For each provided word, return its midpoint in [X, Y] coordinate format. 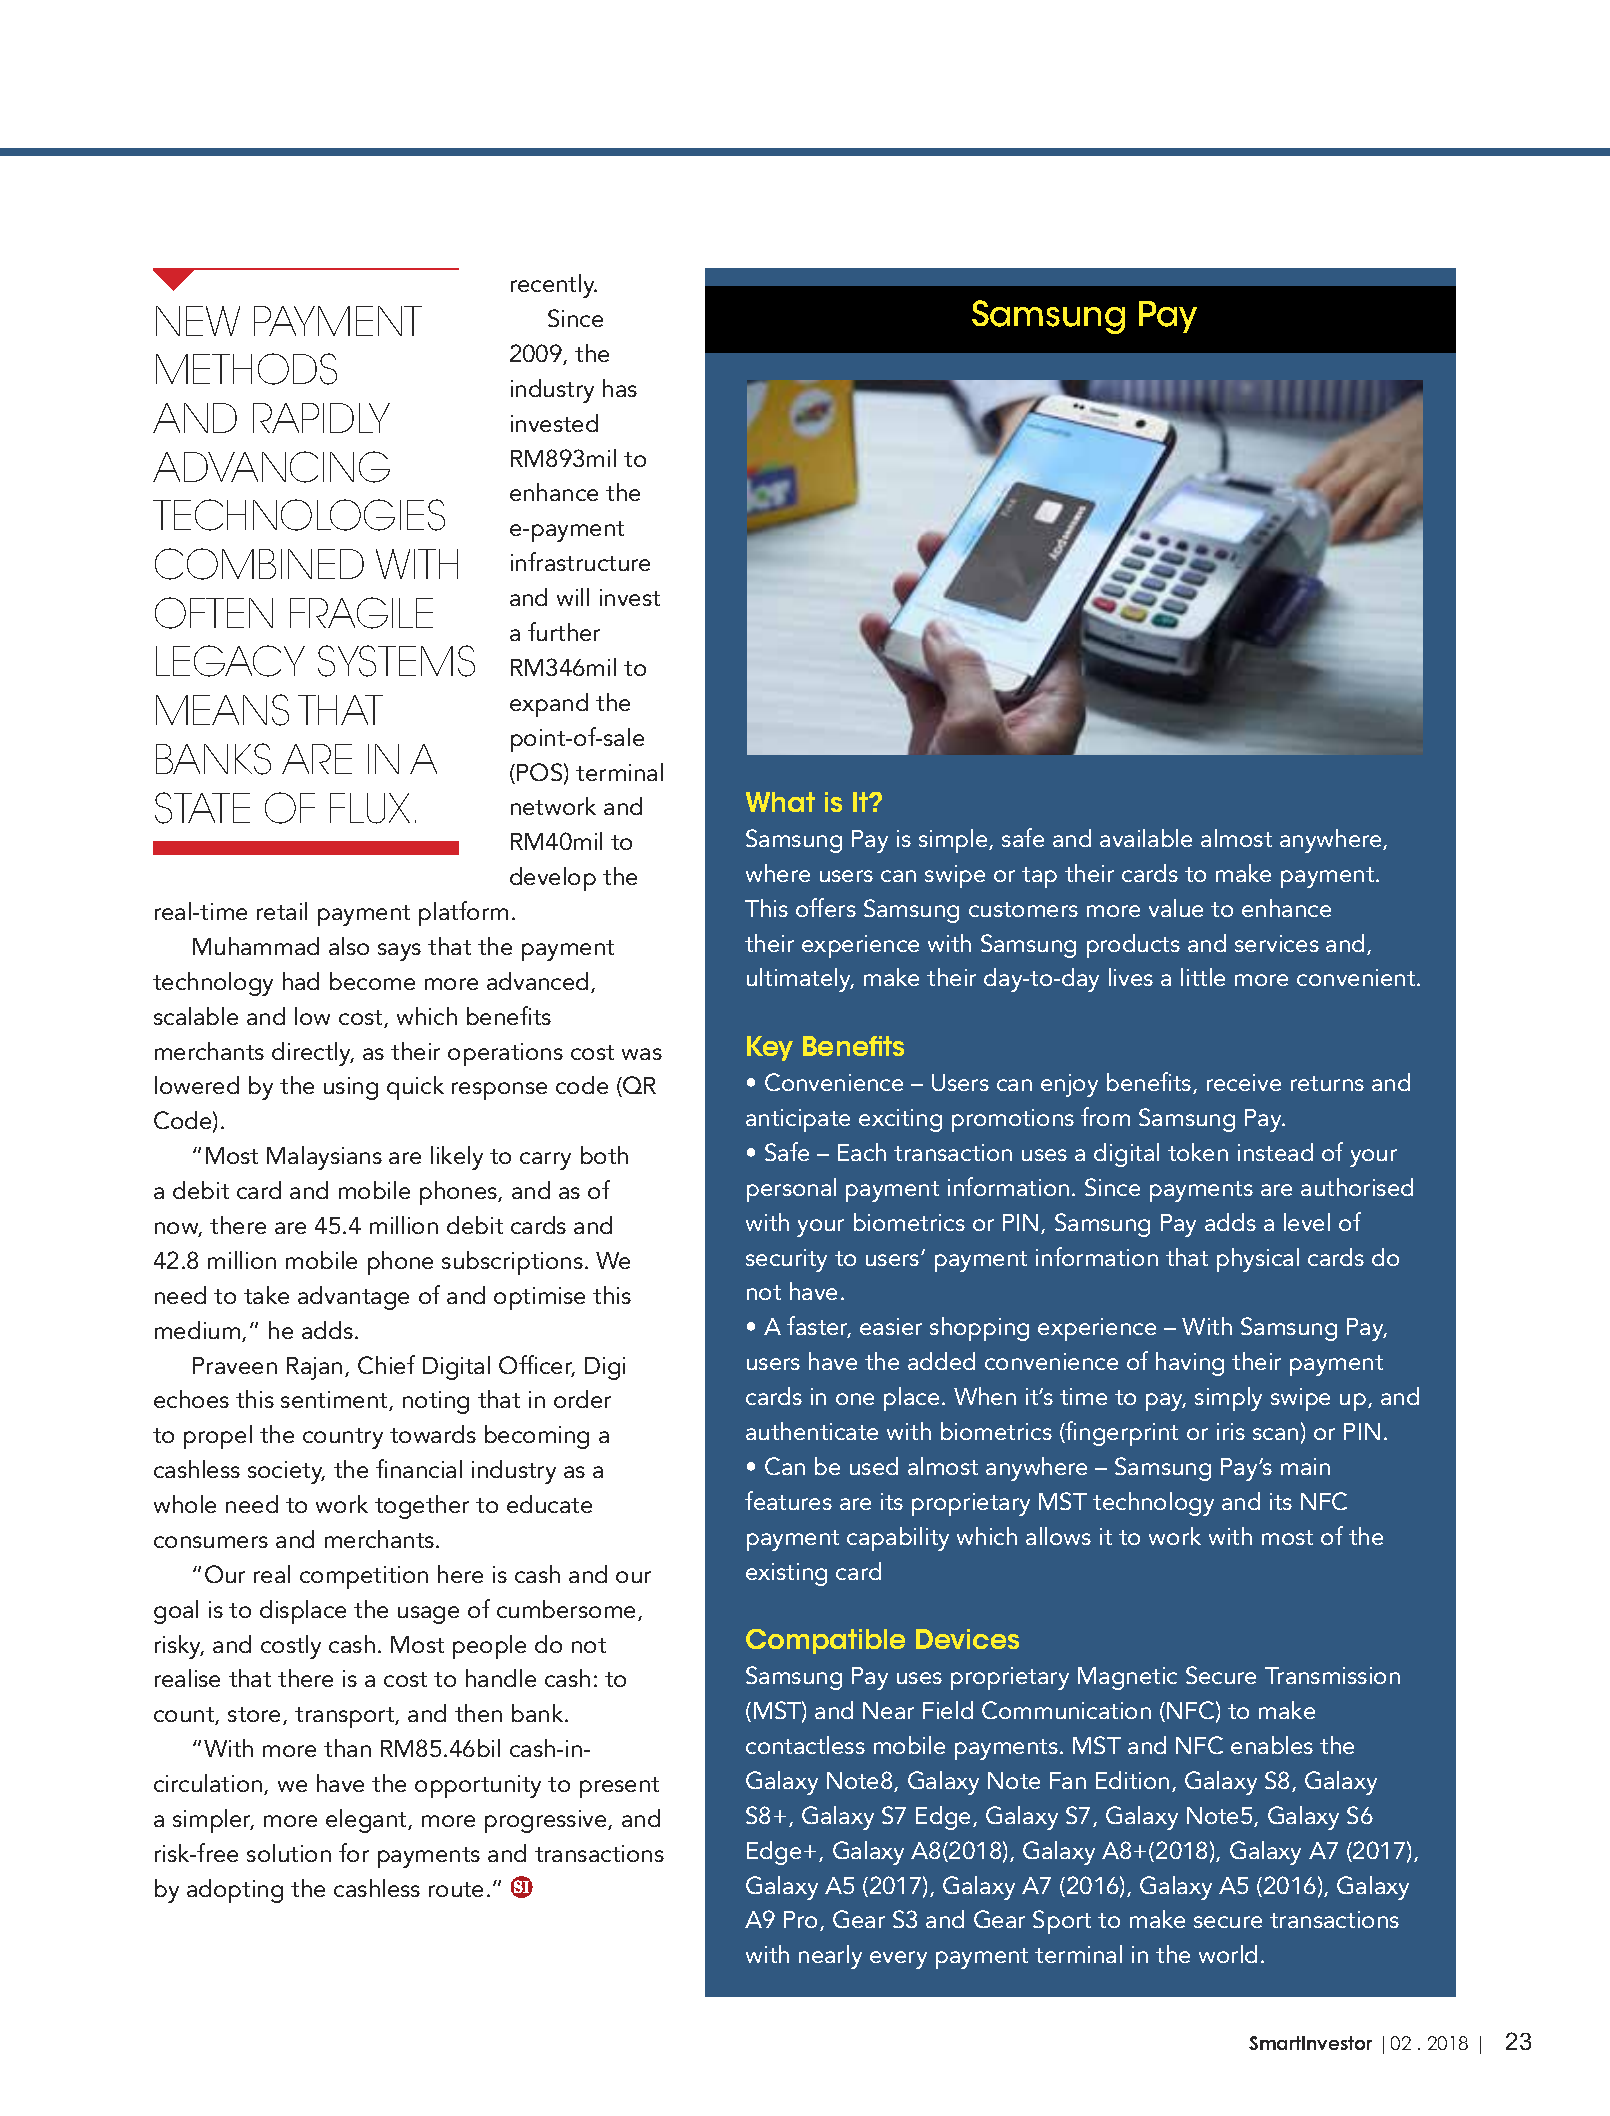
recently [554, 286]
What [780, 802]
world [1228, 1954]
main [1305, 1466]
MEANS [222, 710]
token [1198, 1152]
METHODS [246, 369]
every [898, 1960]
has [620, 388]
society [286, 1472]
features [788, 1500]
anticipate [798, 1120]
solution [289, 1853]
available [1146, 838]
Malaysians [324, 1158]
